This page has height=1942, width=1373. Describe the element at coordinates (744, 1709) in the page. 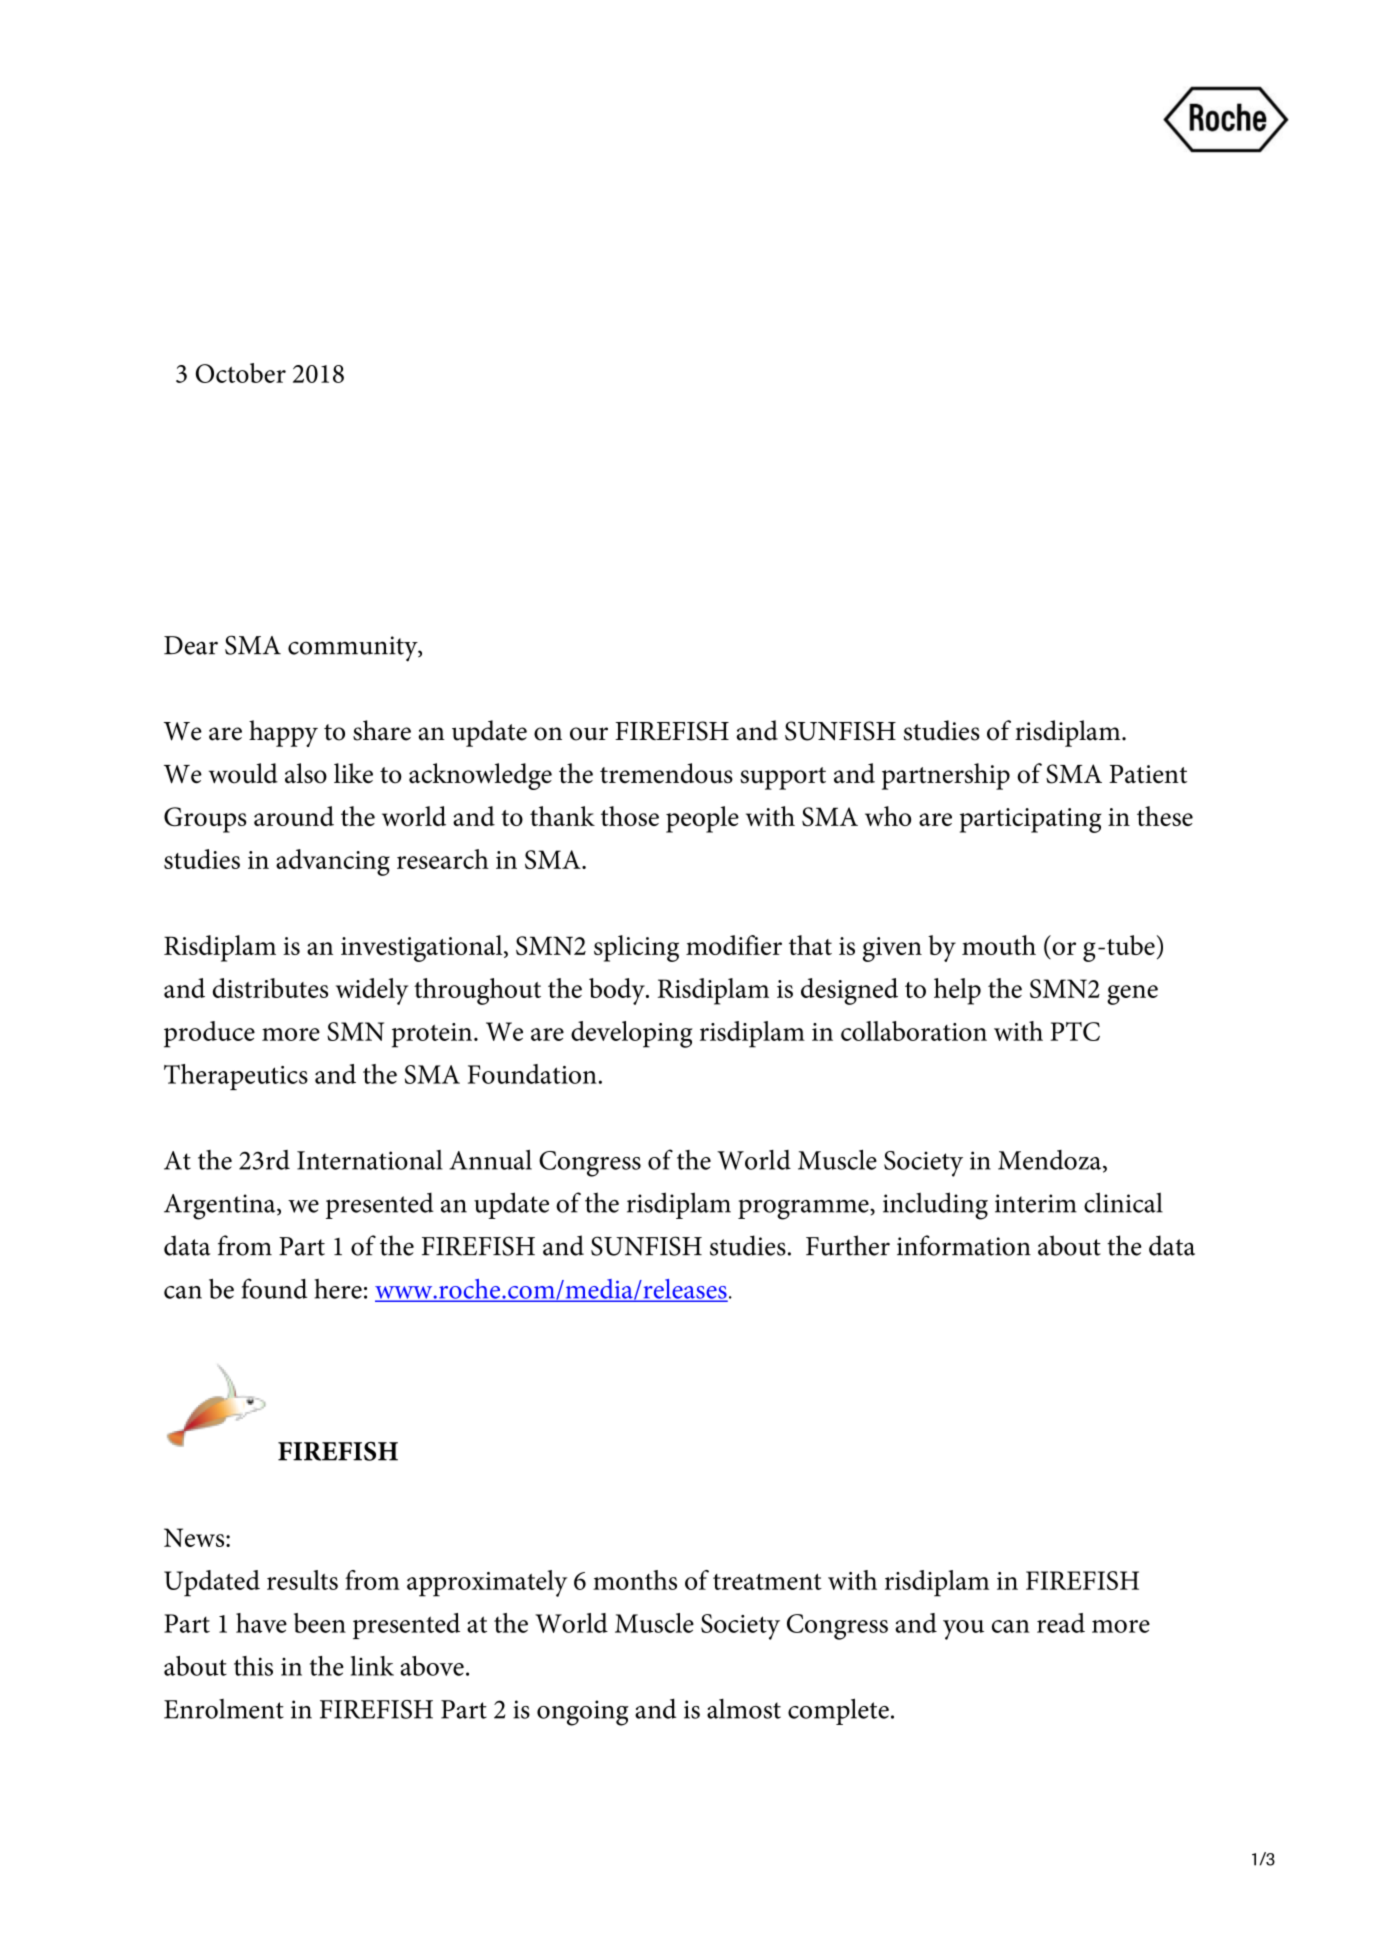

I see `almost` at that location.
